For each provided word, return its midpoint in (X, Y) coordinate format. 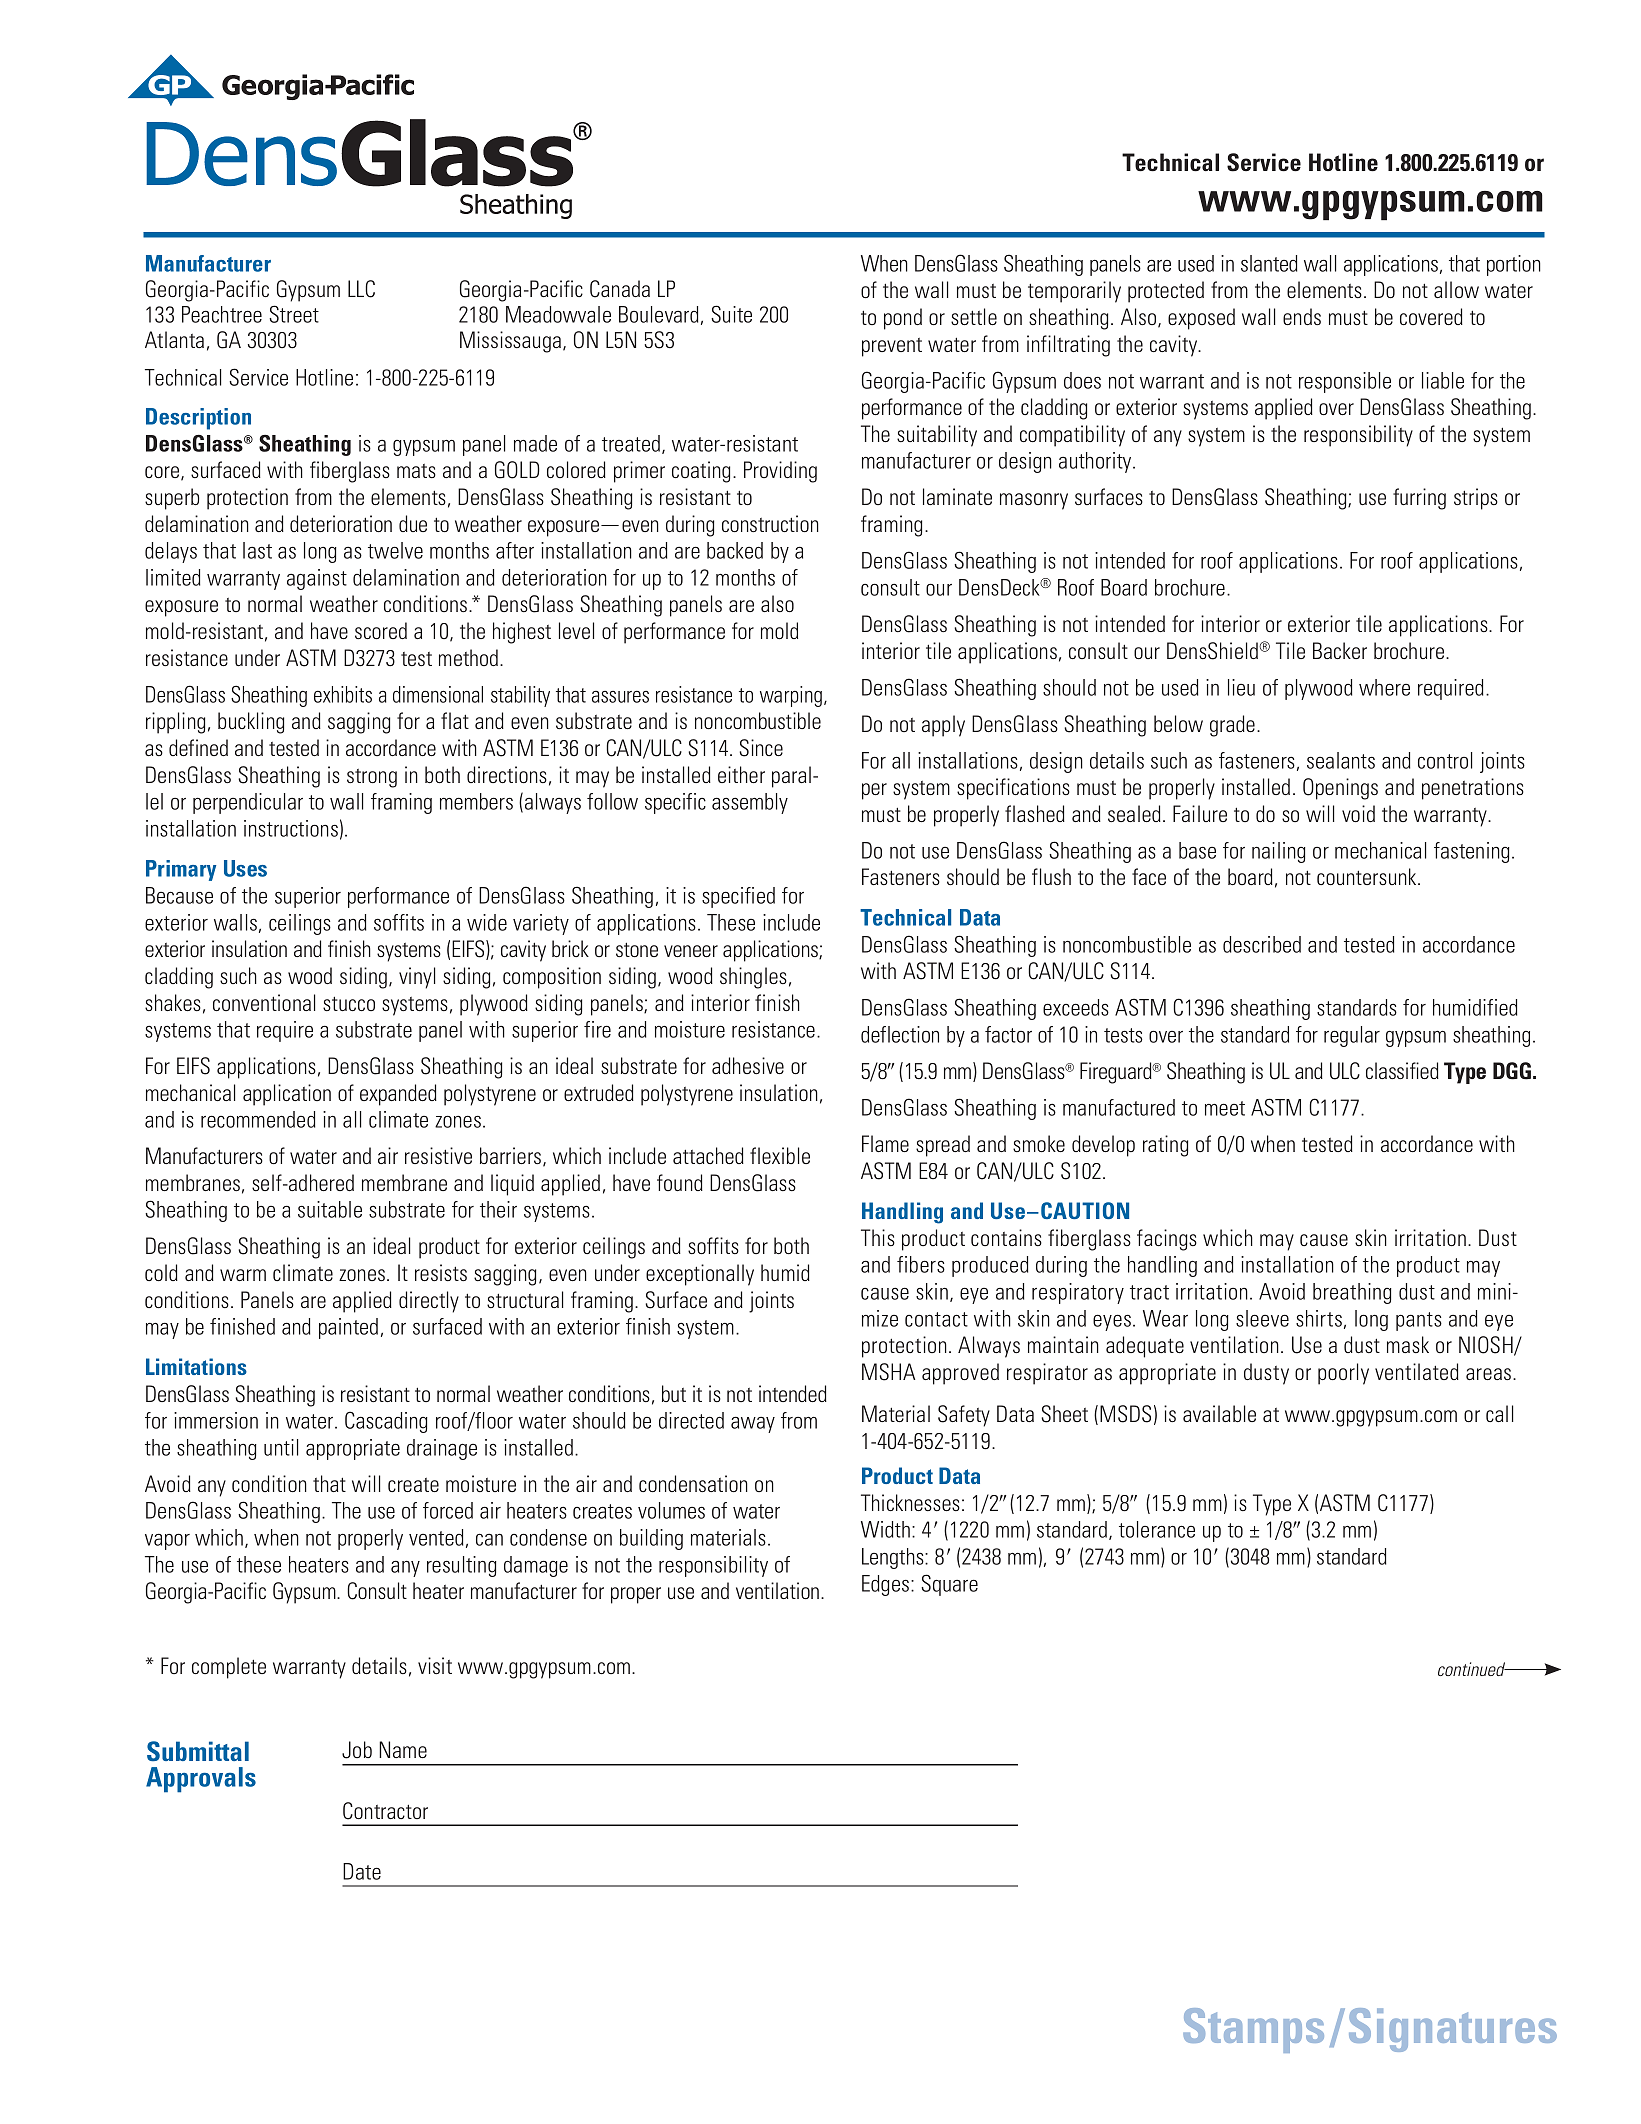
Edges (885, 1585)
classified (1402, 1070)
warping (791, 696)
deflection (900, 1034)
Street (294, 314)
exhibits (343, 694)
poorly (1343, 1374)
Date (362, 1871)
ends (1302, 316)
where (1384, 687)
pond (903, 319)
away (753, 1425)
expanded (398, 1095)
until (281, 1447)
